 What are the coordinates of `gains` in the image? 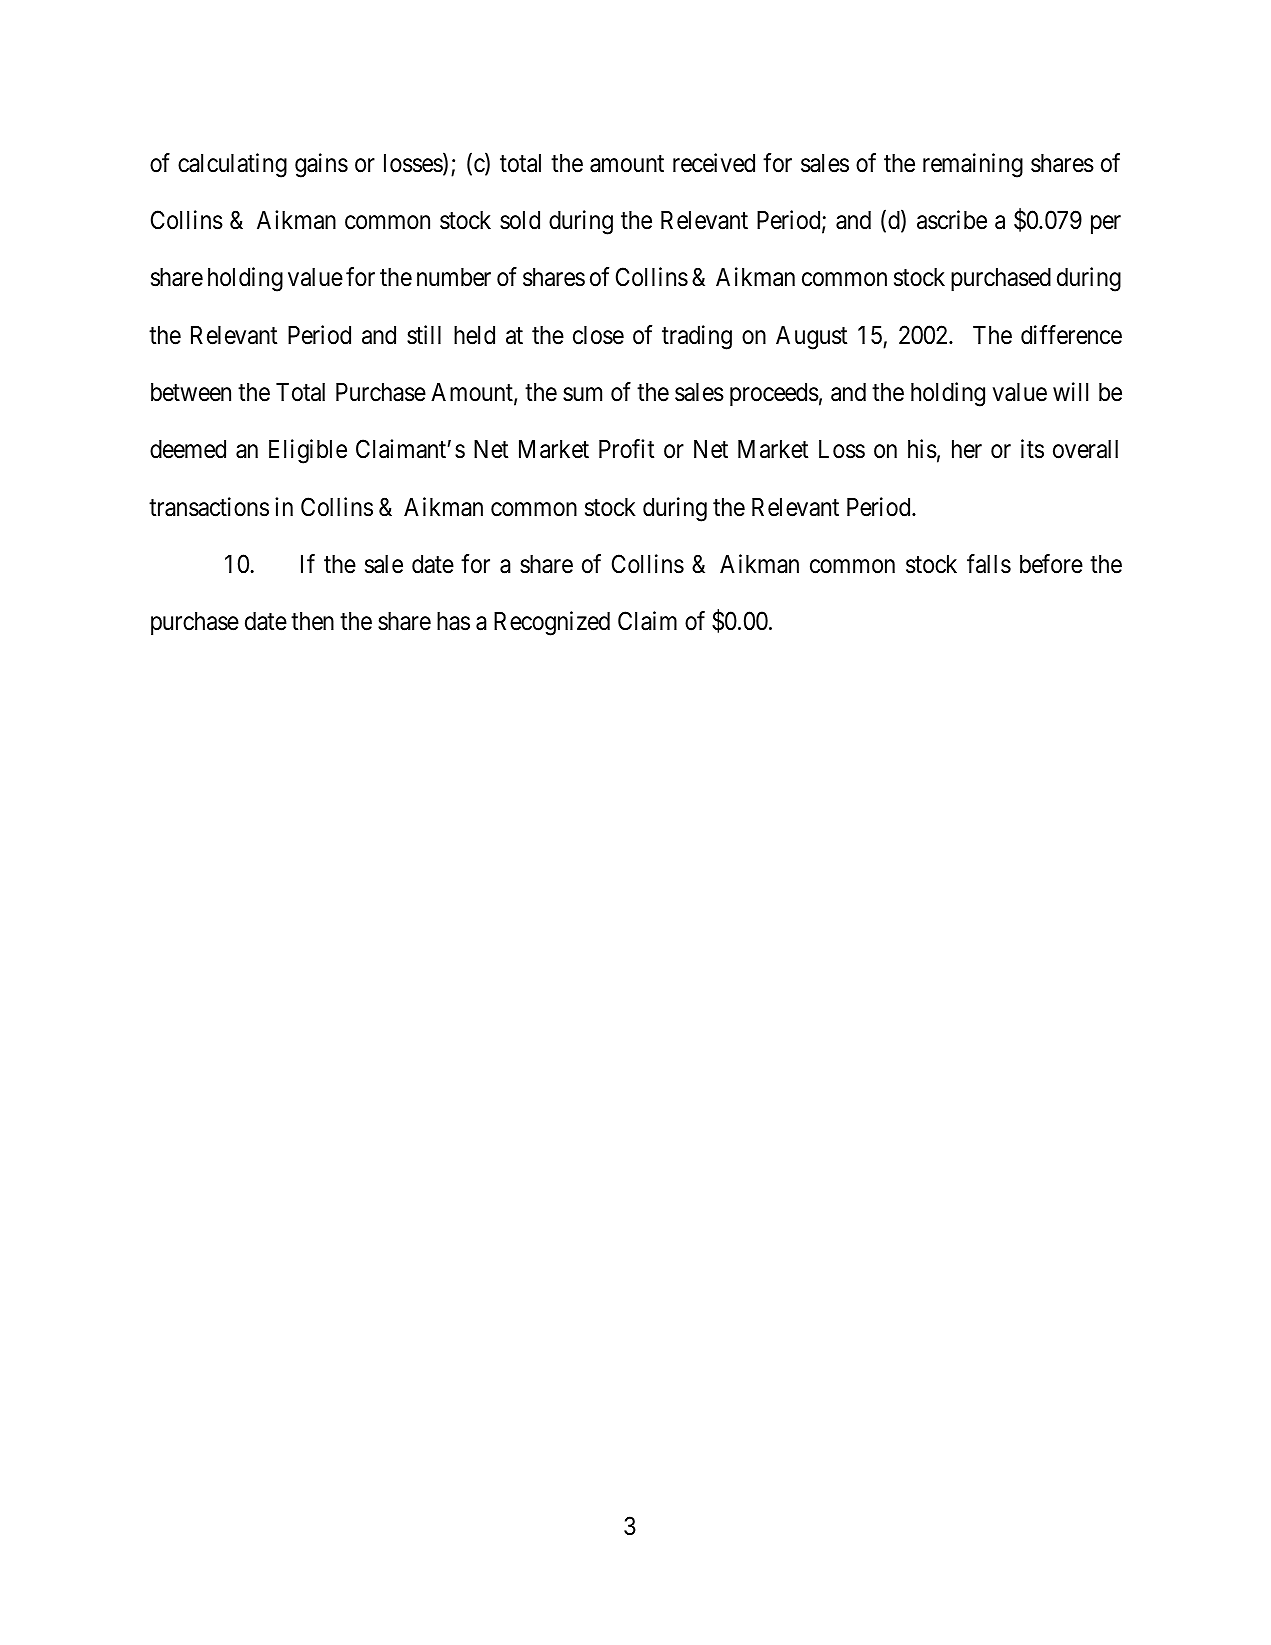 It's located at (321, 165).
